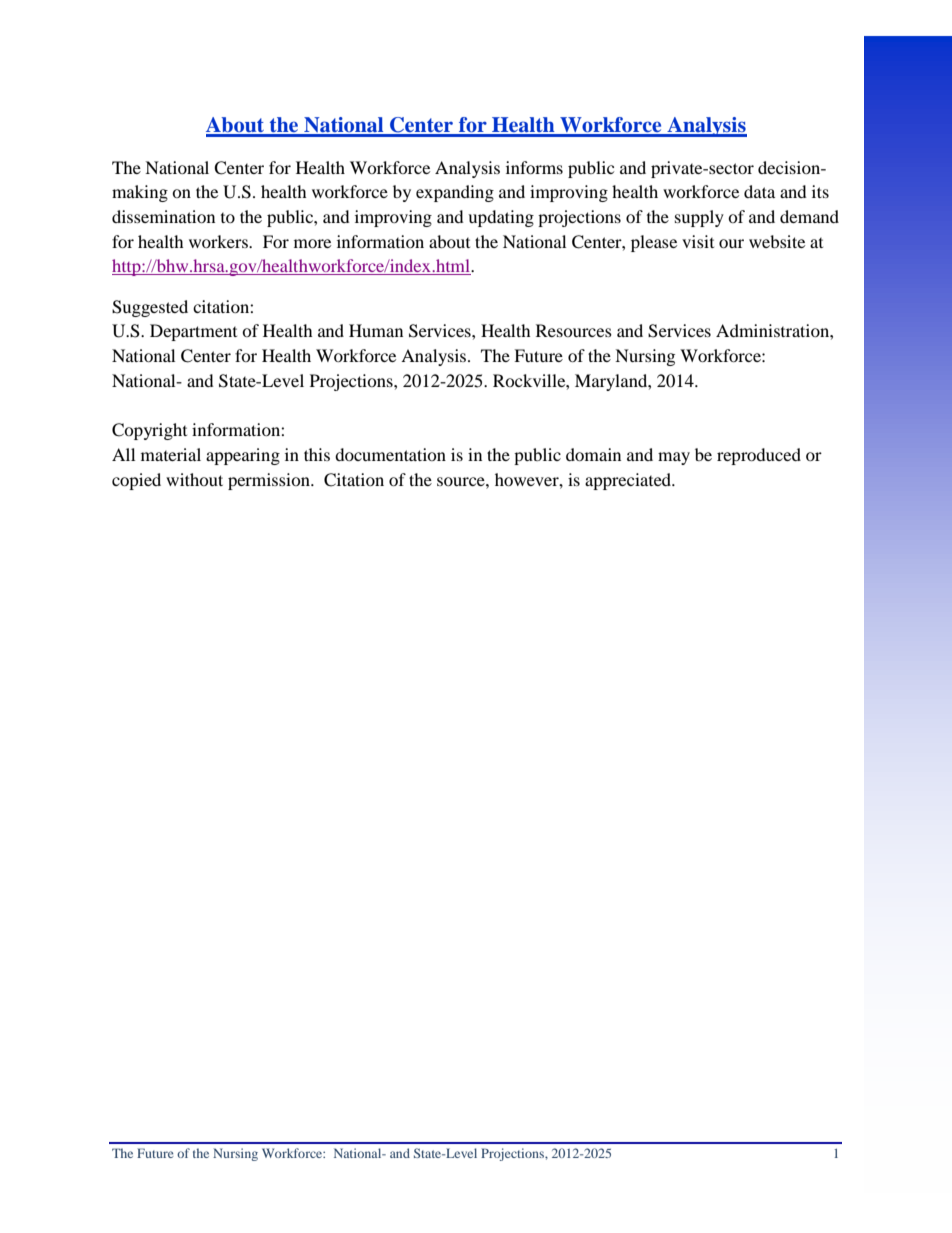 This document has width=952, height=1233. I want to click on workers, so click(219, 241).
